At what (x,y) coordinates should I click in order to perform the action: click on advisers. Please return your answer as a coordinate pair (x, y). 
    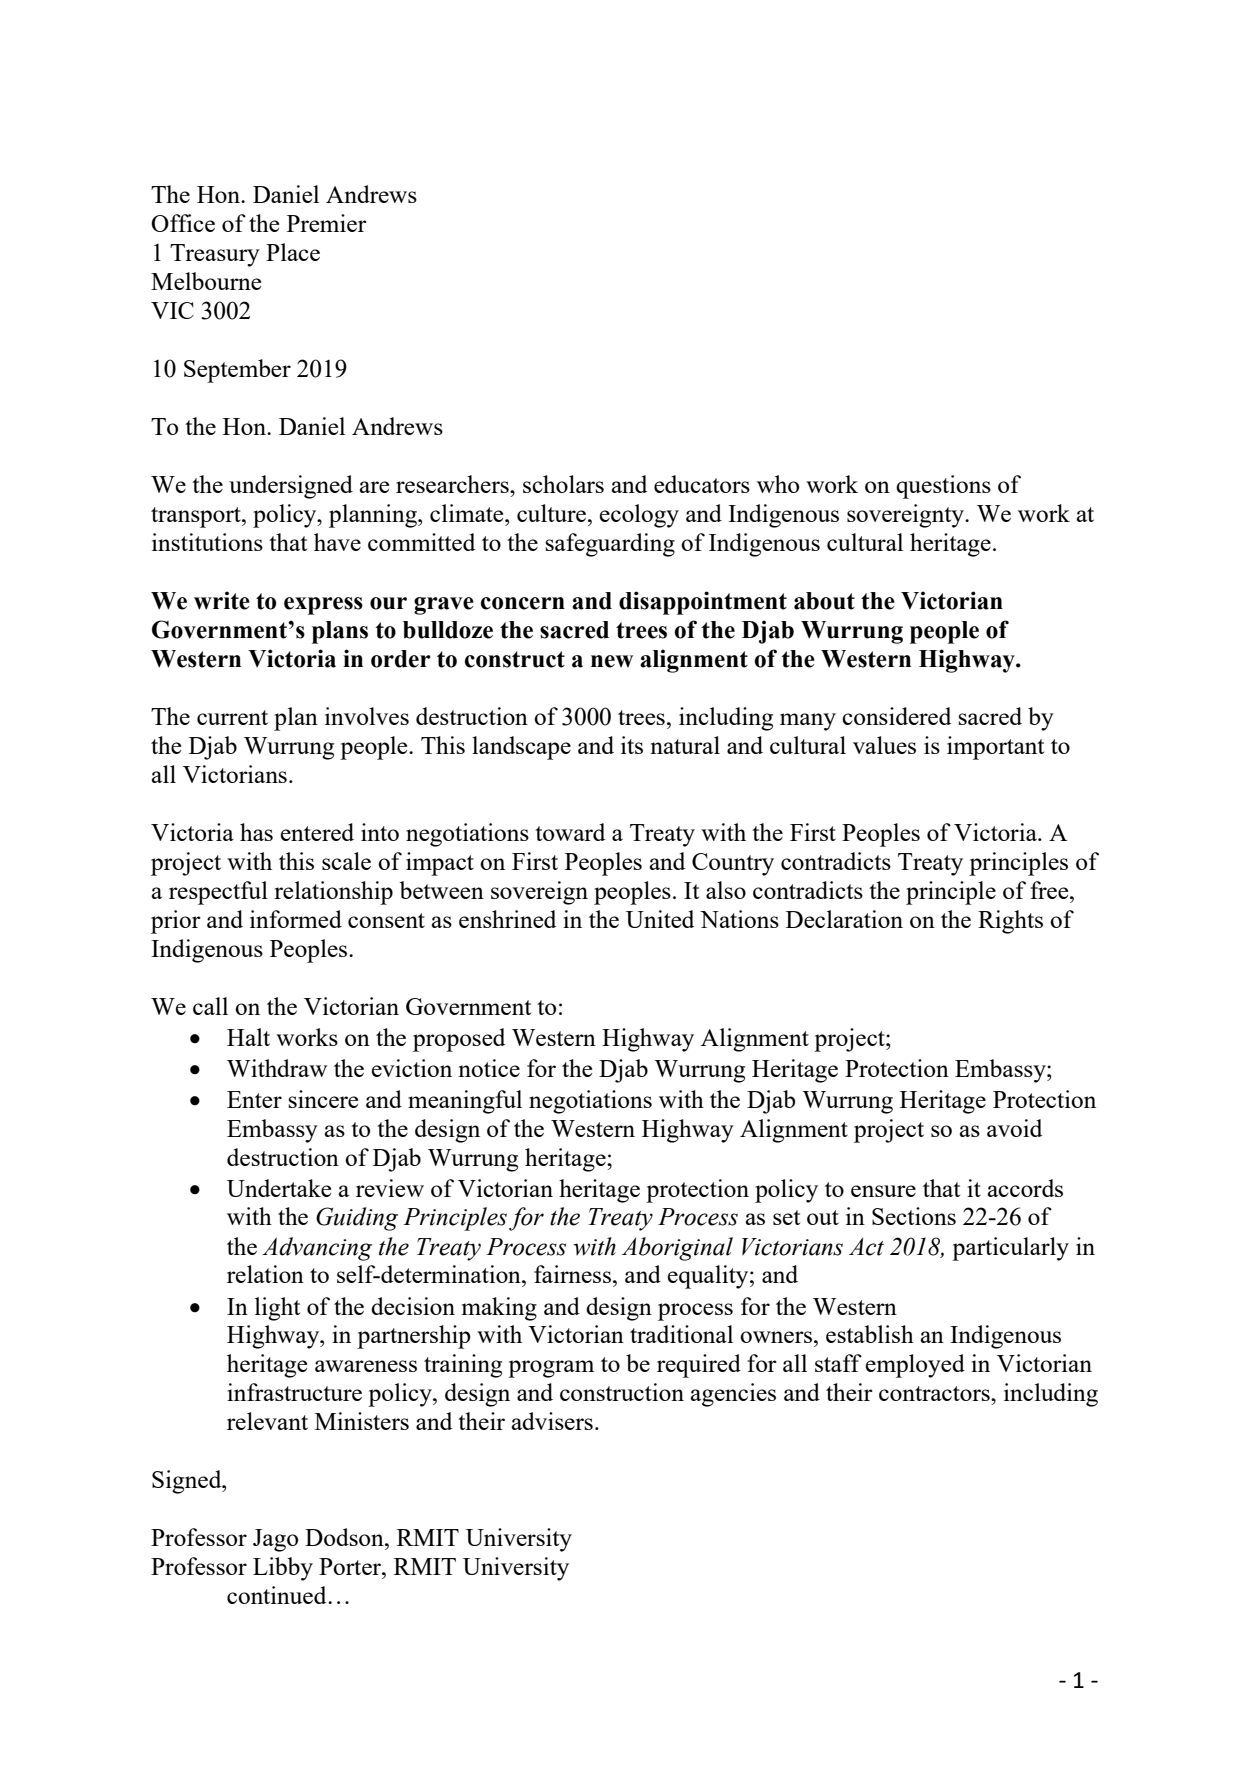
    Looking at the image, I should click on (552, 1421).
